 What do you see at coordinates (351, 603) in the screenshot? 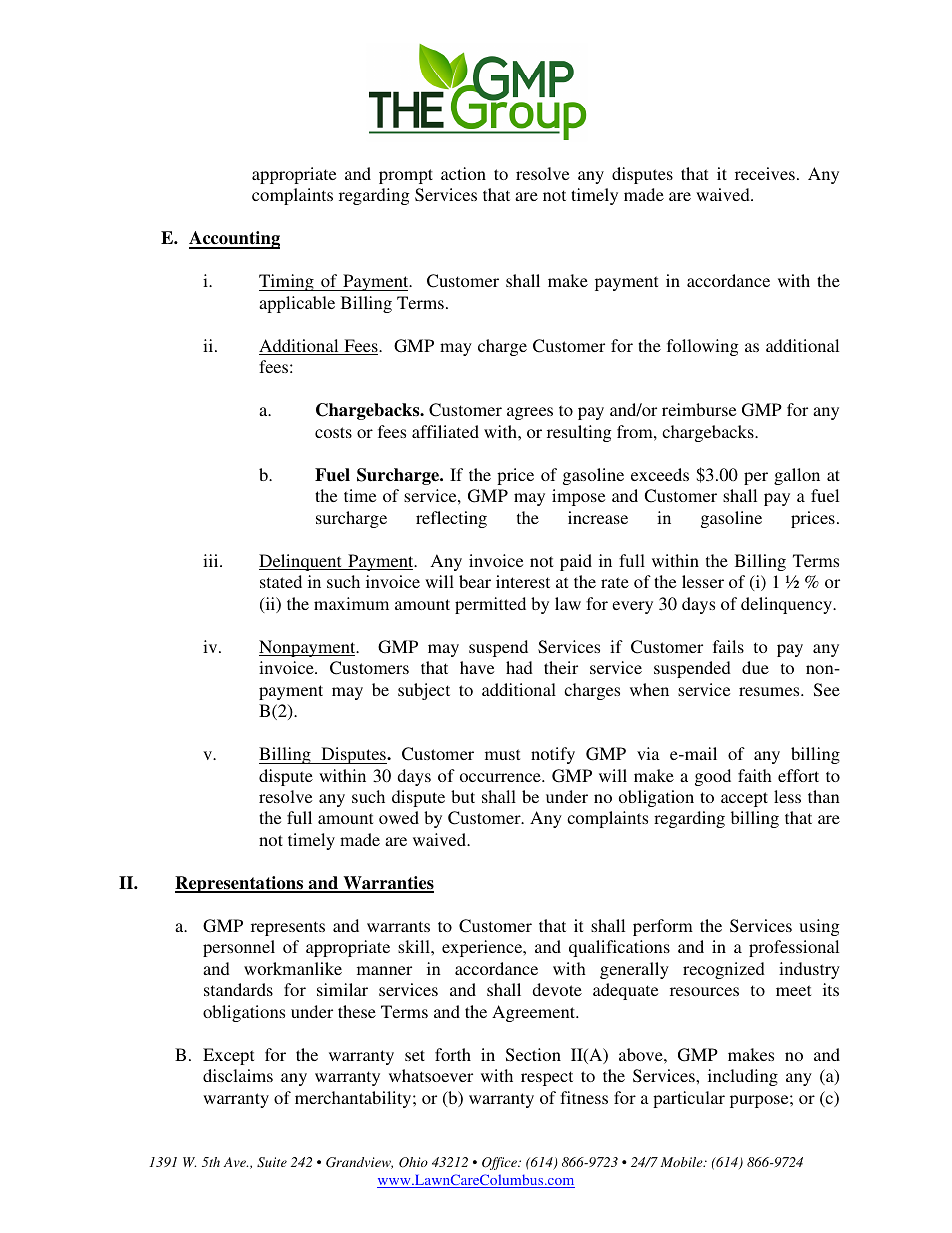
I see `maximum` at bounding box center [351, 603].
